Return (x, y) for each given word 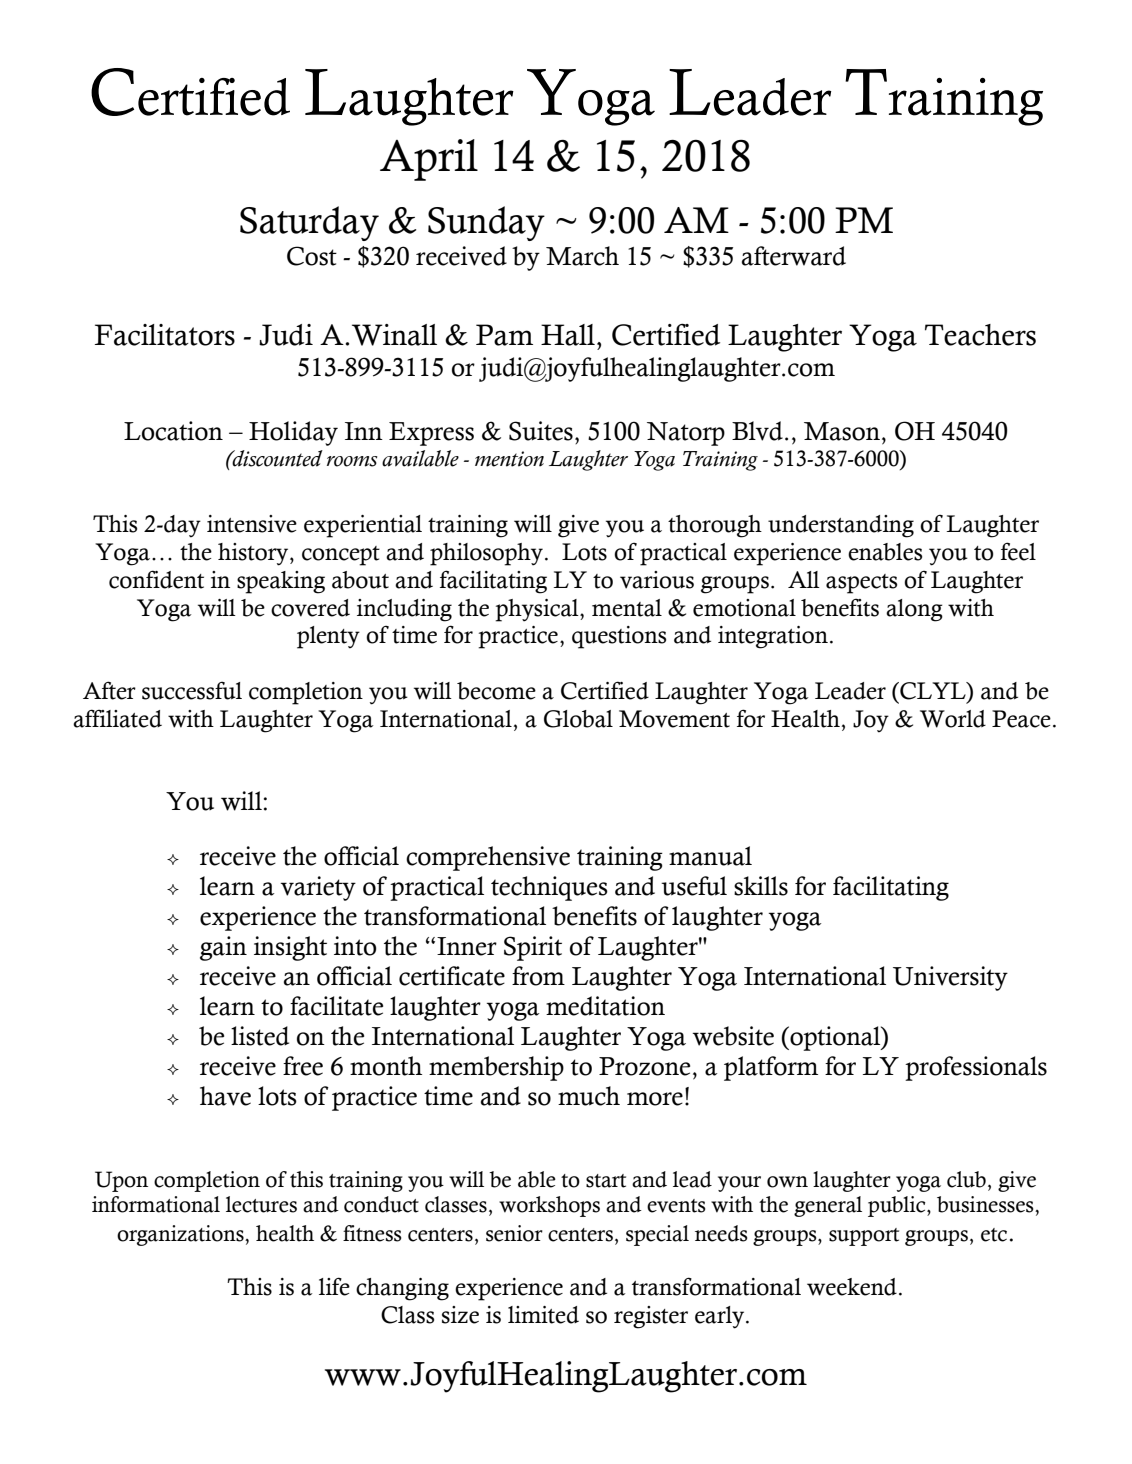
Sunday (486, 223)
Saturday (309, 223)
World (953, 719)
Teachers (980, 335)
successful (192, 690)
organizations (181, 1235)
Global (578, 719)
